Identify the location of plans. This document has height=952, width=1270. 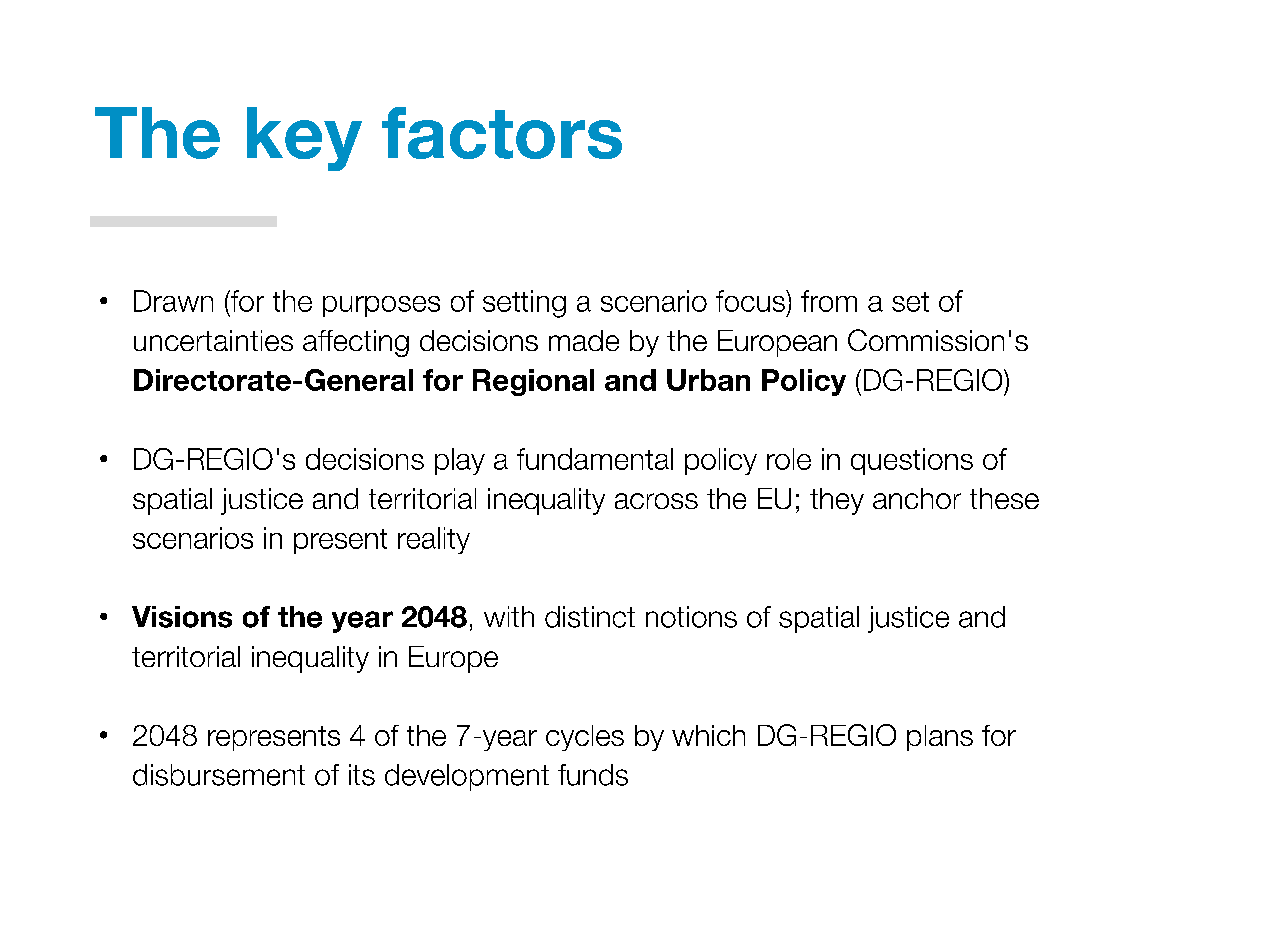
(940, 738).
